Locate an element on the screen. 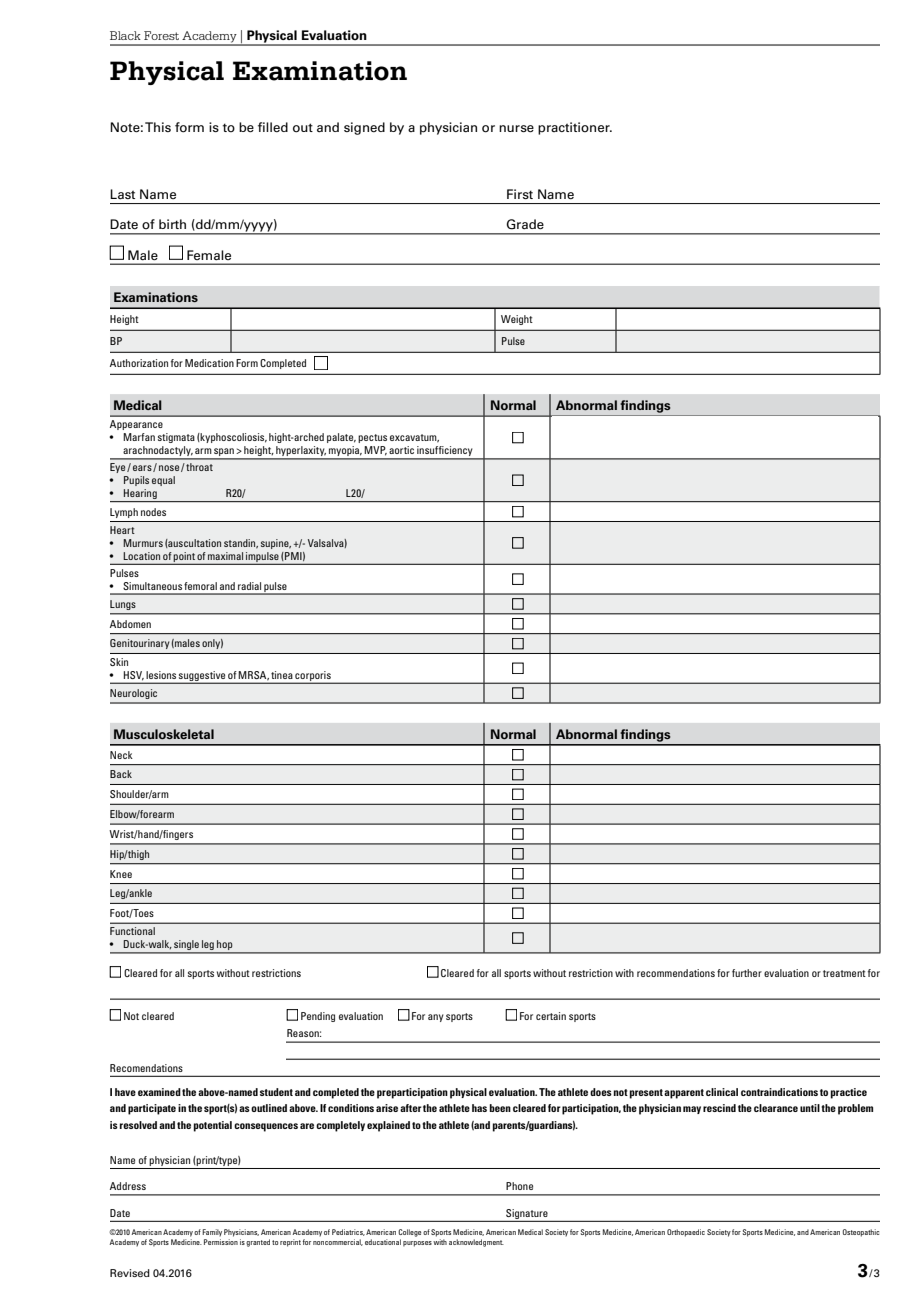 The height and width of the screenshot is (1308, 924). practitioner is located at coordinates (575, 128).
